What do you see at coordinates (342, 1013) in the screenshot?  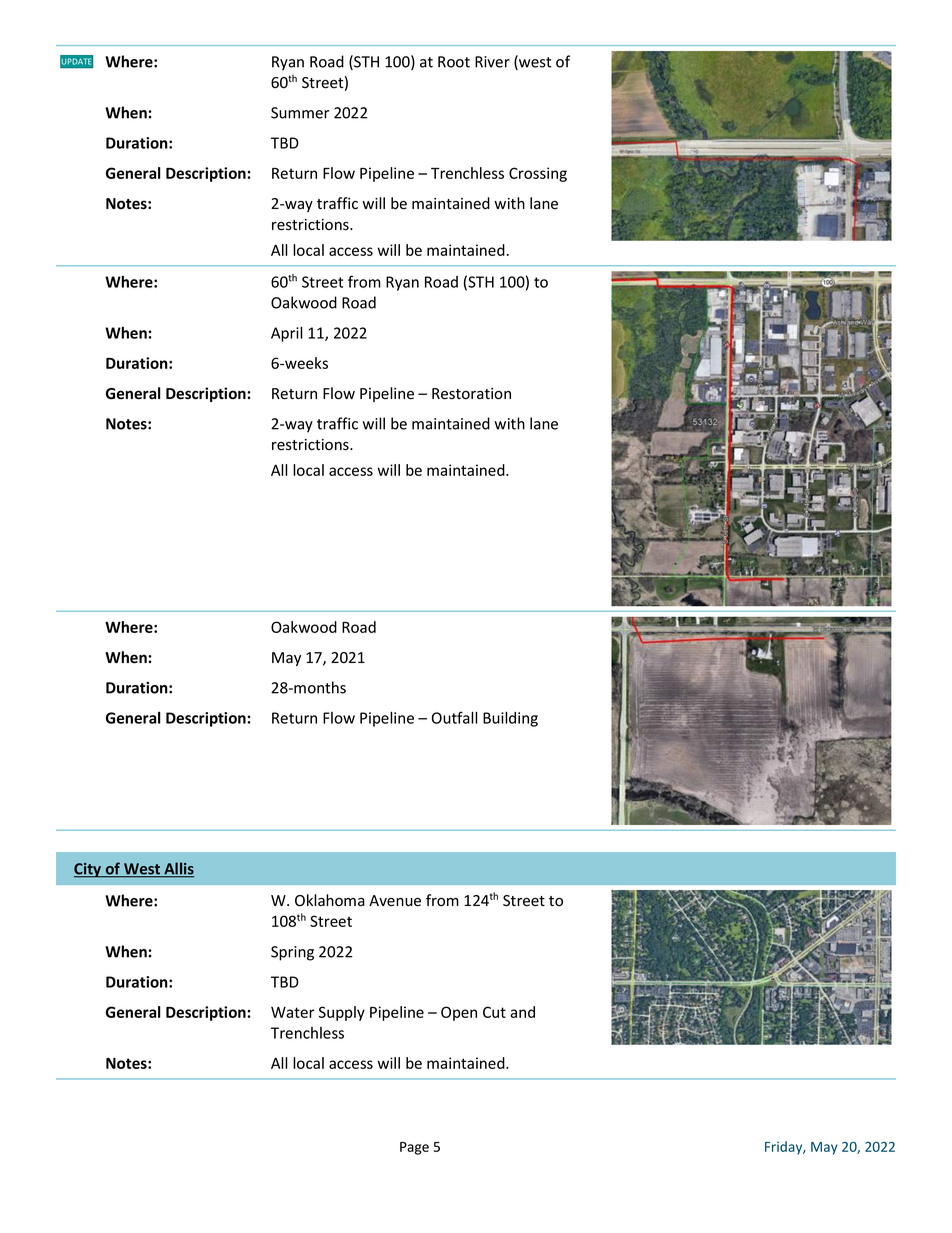 I see `Supply` at bounding box center [342, 1013].
